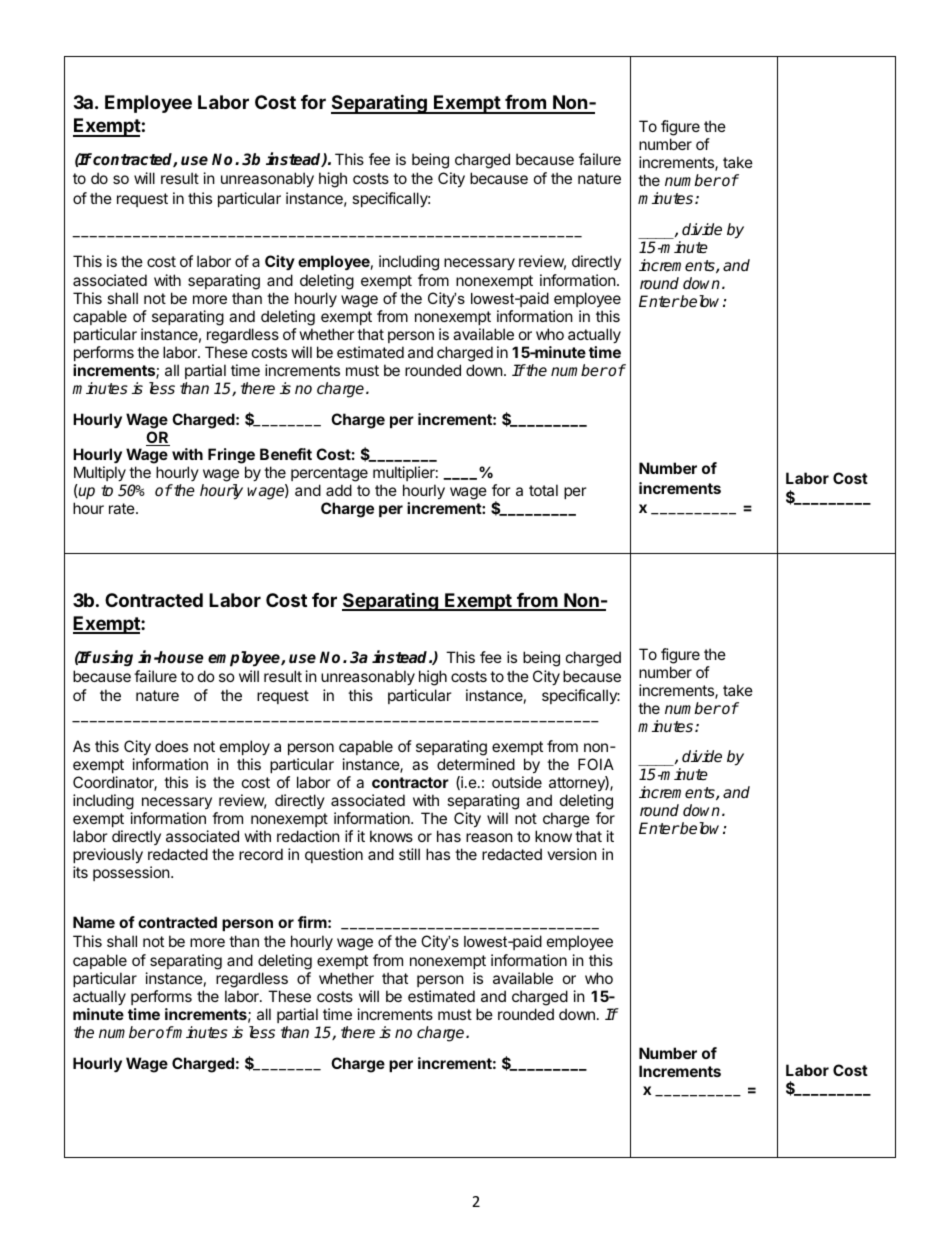  I want to click on total, so click(543, 490).
